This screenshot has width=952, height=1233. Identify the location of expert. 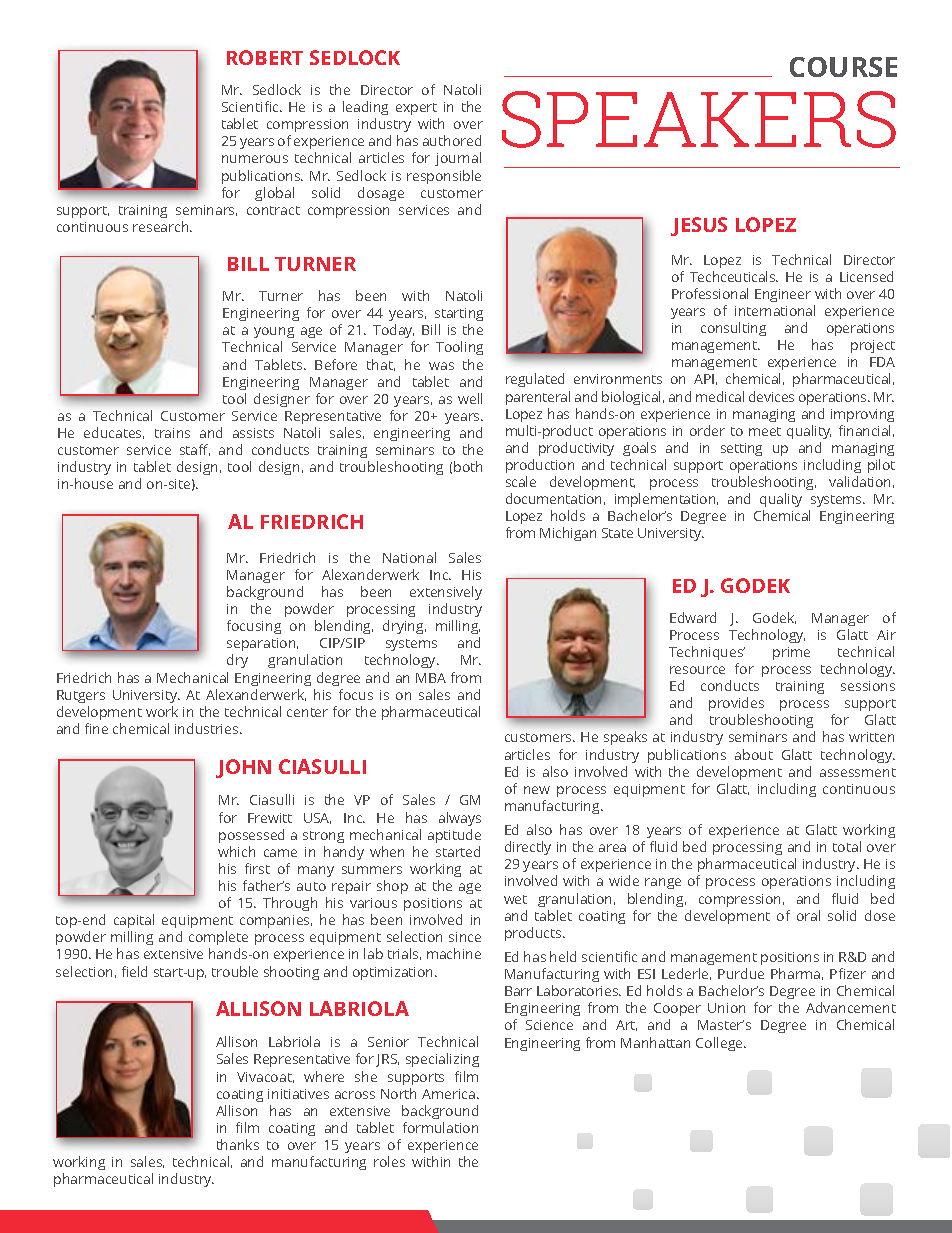
(416, 109).
